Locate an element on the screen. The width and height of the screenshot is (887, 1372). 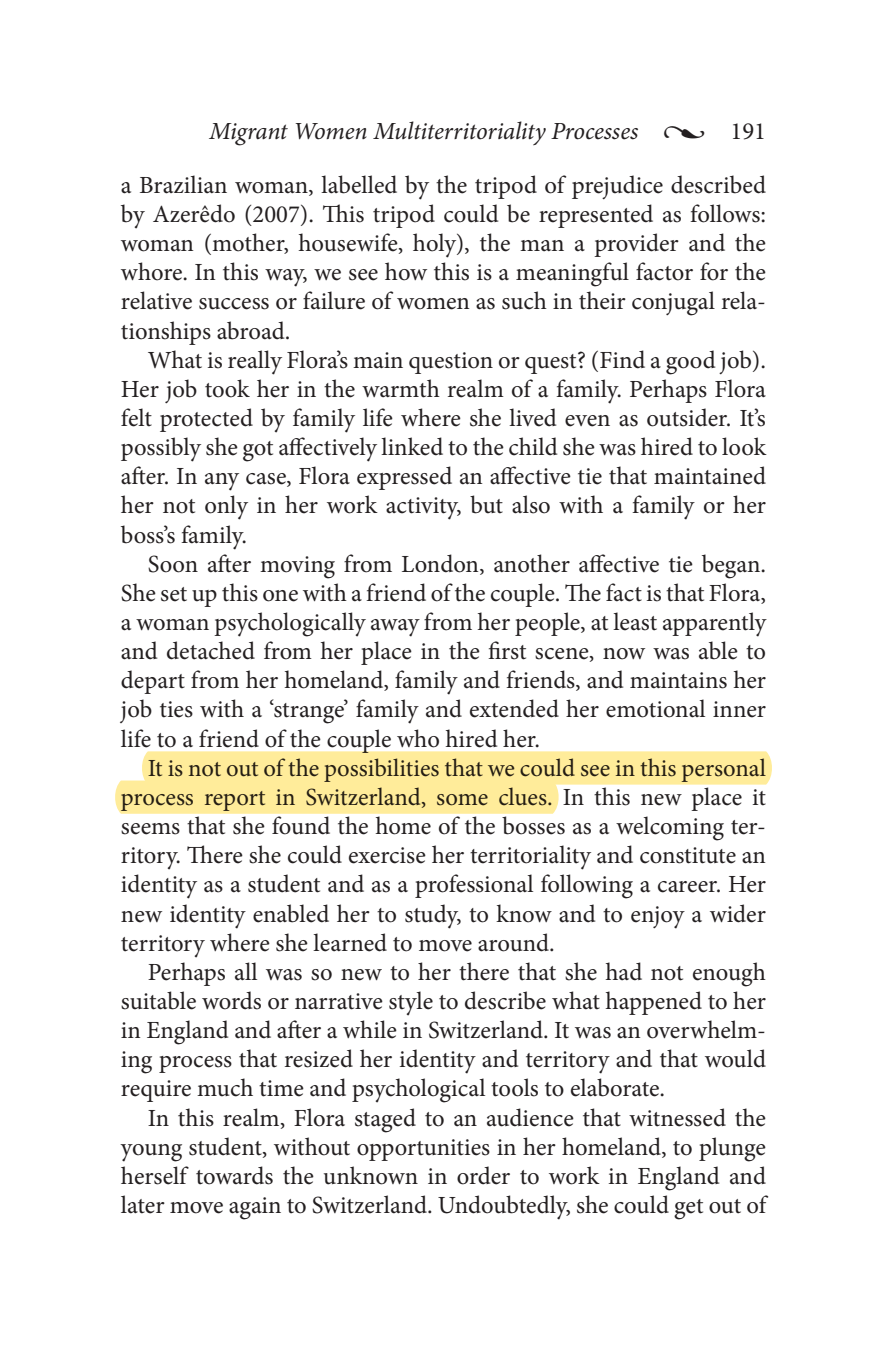
Brazilian is located at coordinates (183, 184).
